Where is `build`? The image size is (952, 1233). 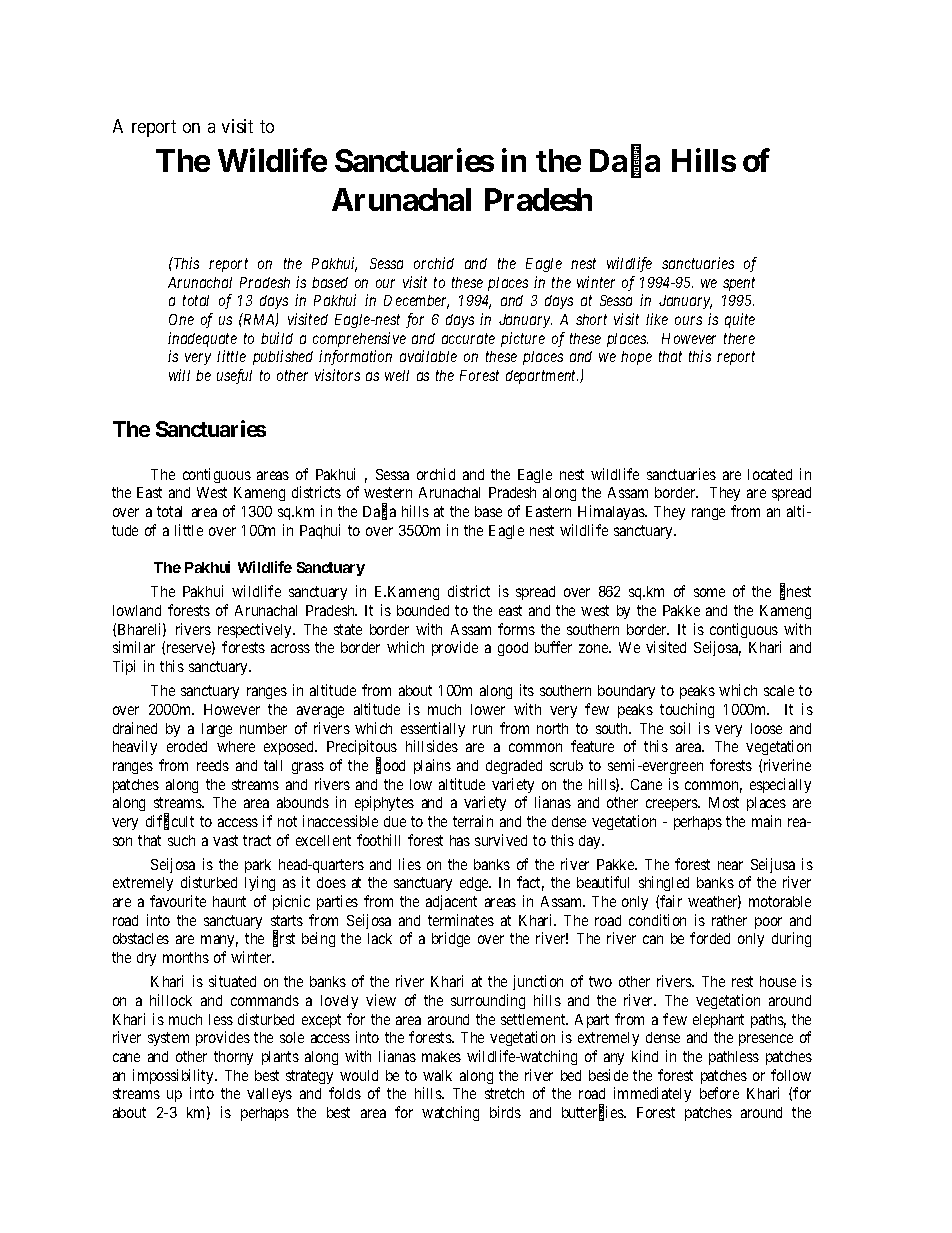 build is located at coordinates (277, 338).
